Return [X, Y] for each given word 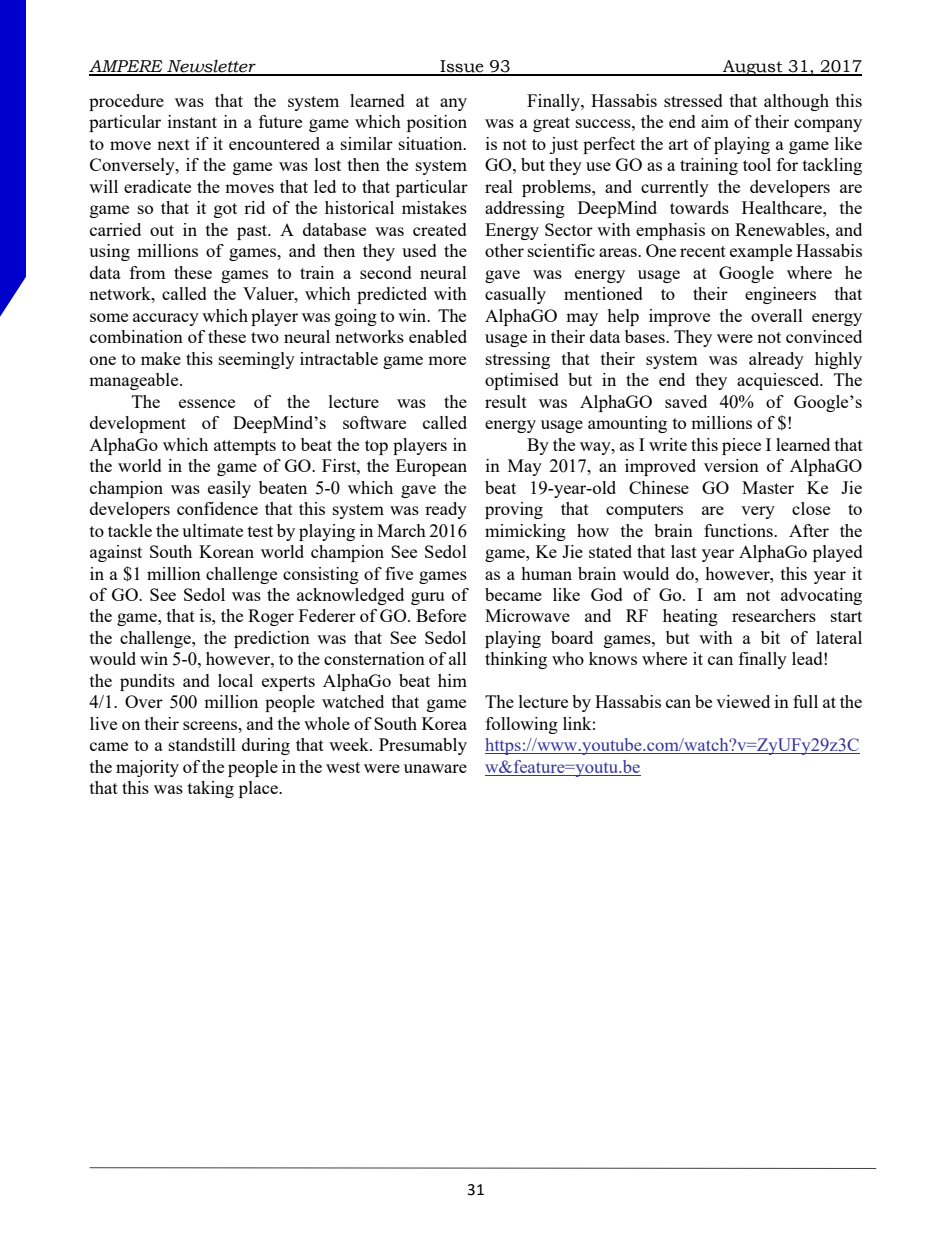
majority [147, 768]
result [506, 401]
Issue [462, 67]
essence [207, 403]
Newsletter [211, 67]
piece [741, 446]
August [753, 68]
